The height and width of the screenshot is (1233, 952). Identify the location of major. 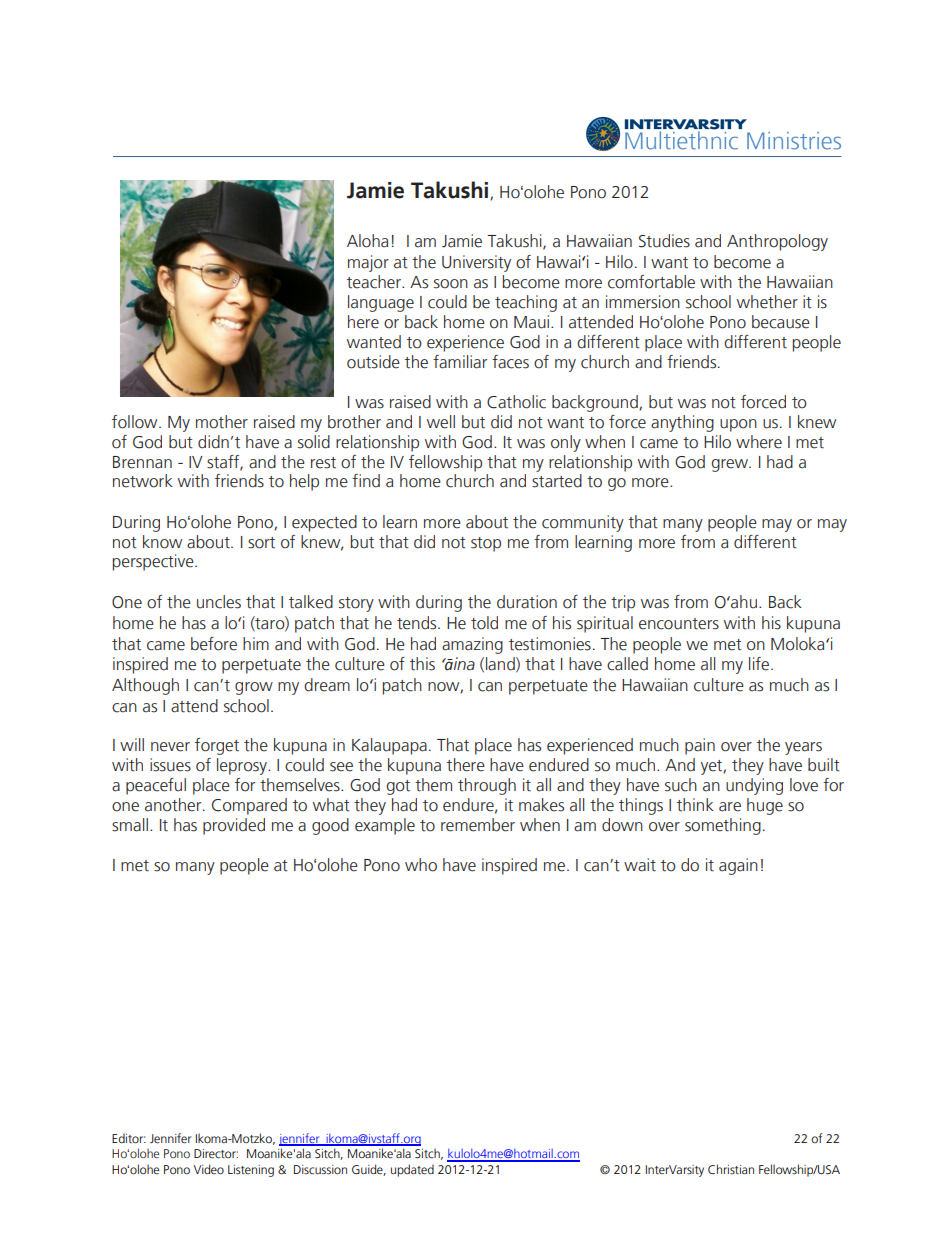
(368, 263).
